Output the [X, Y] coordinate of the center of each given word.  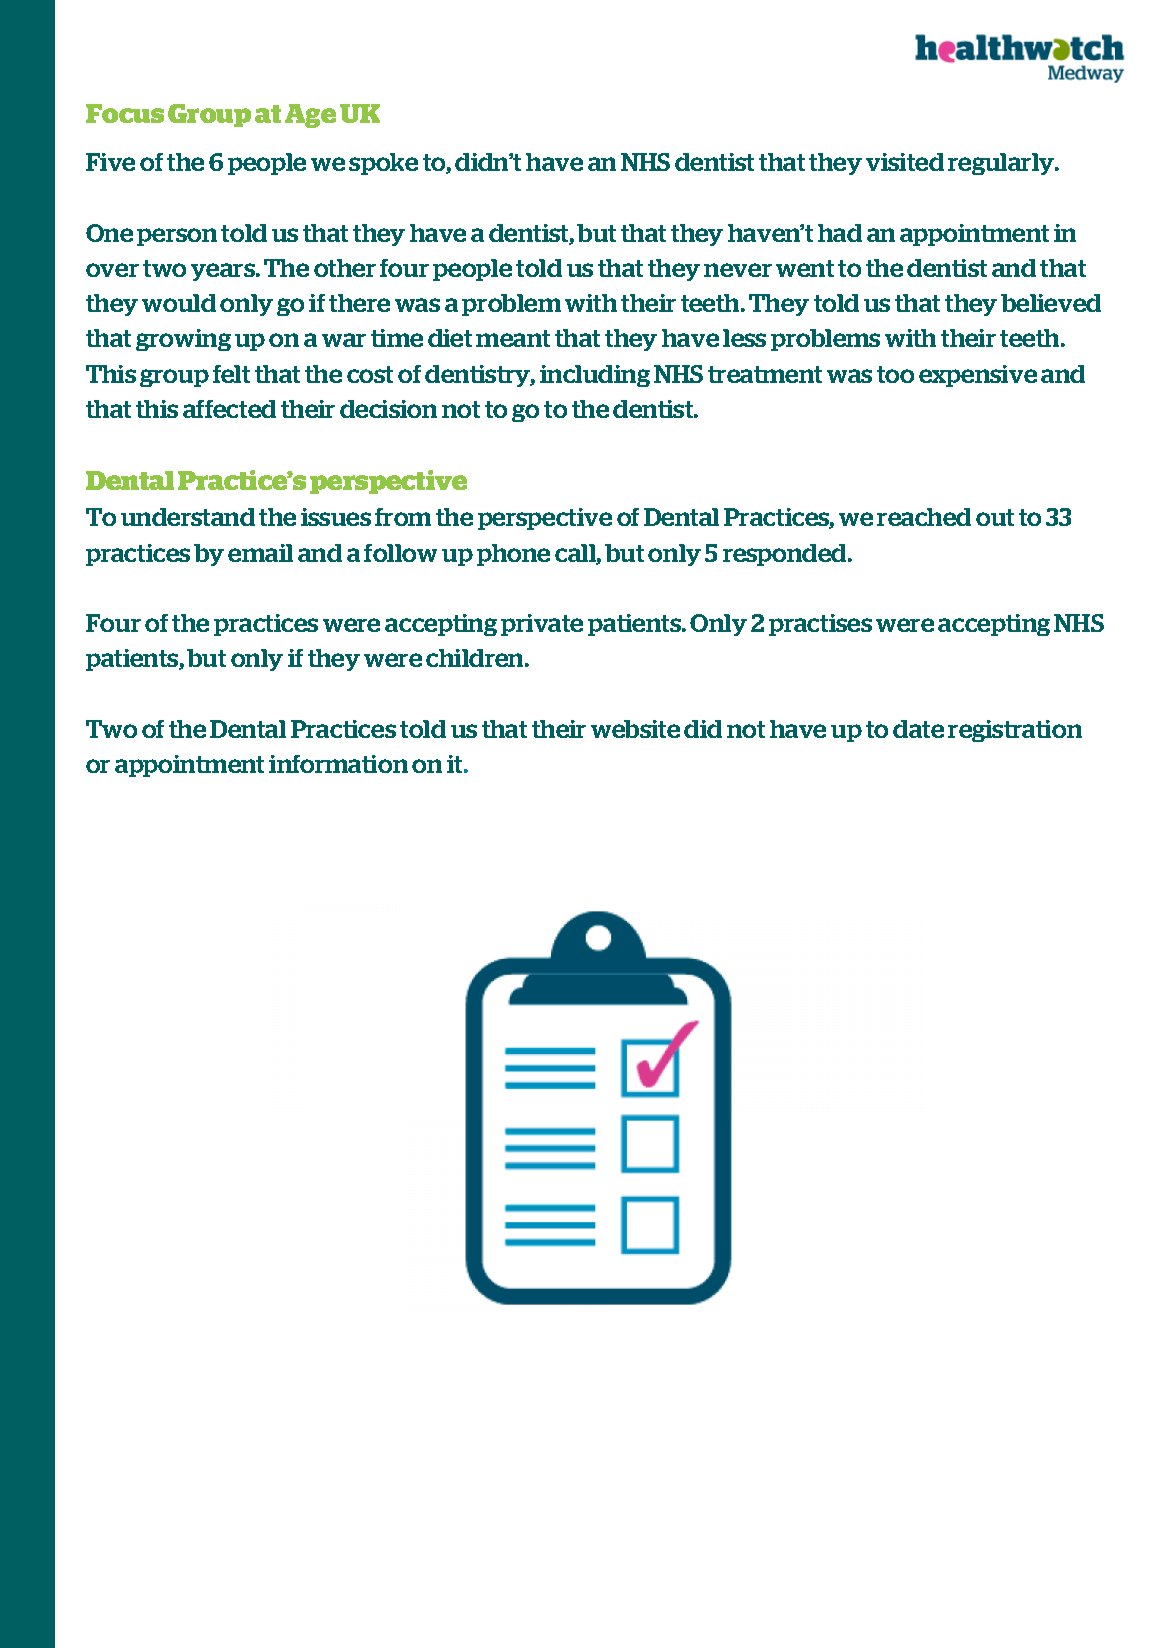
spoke [383, 164]
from [403, 517]
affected [229, 409]
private [542, 625]
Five [110, 162]
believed [1051, 303]
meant [513, 338]
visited [905, 162]
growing [183, 340]
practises [820, 625]
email [260, 553]
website [635, 729]
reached [924, 517]
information [338, 764]
